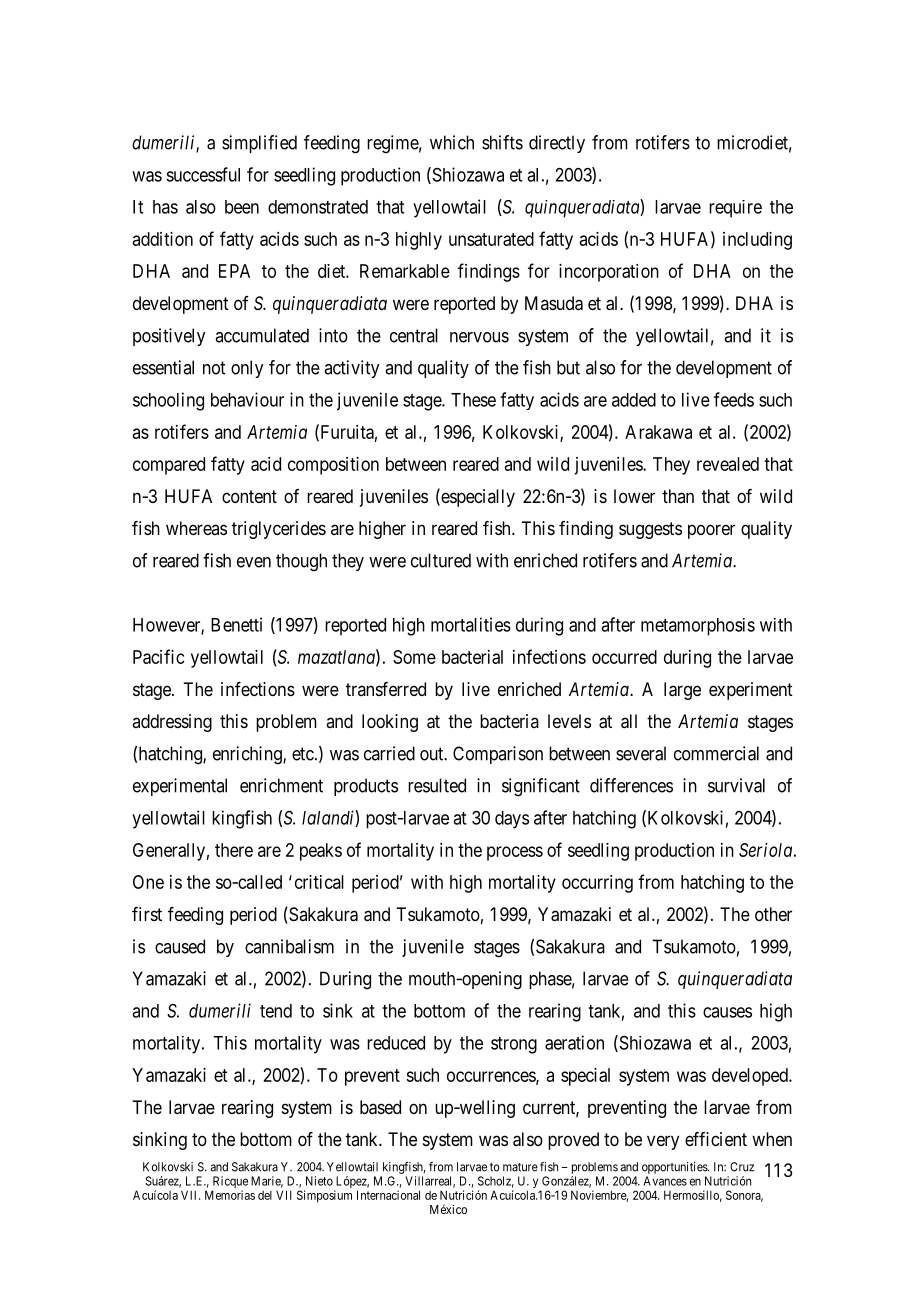 The image size is (924, 1308). Describe the element at coordinates (437, 785) in the screenshot. I see `resulted` at that location.
